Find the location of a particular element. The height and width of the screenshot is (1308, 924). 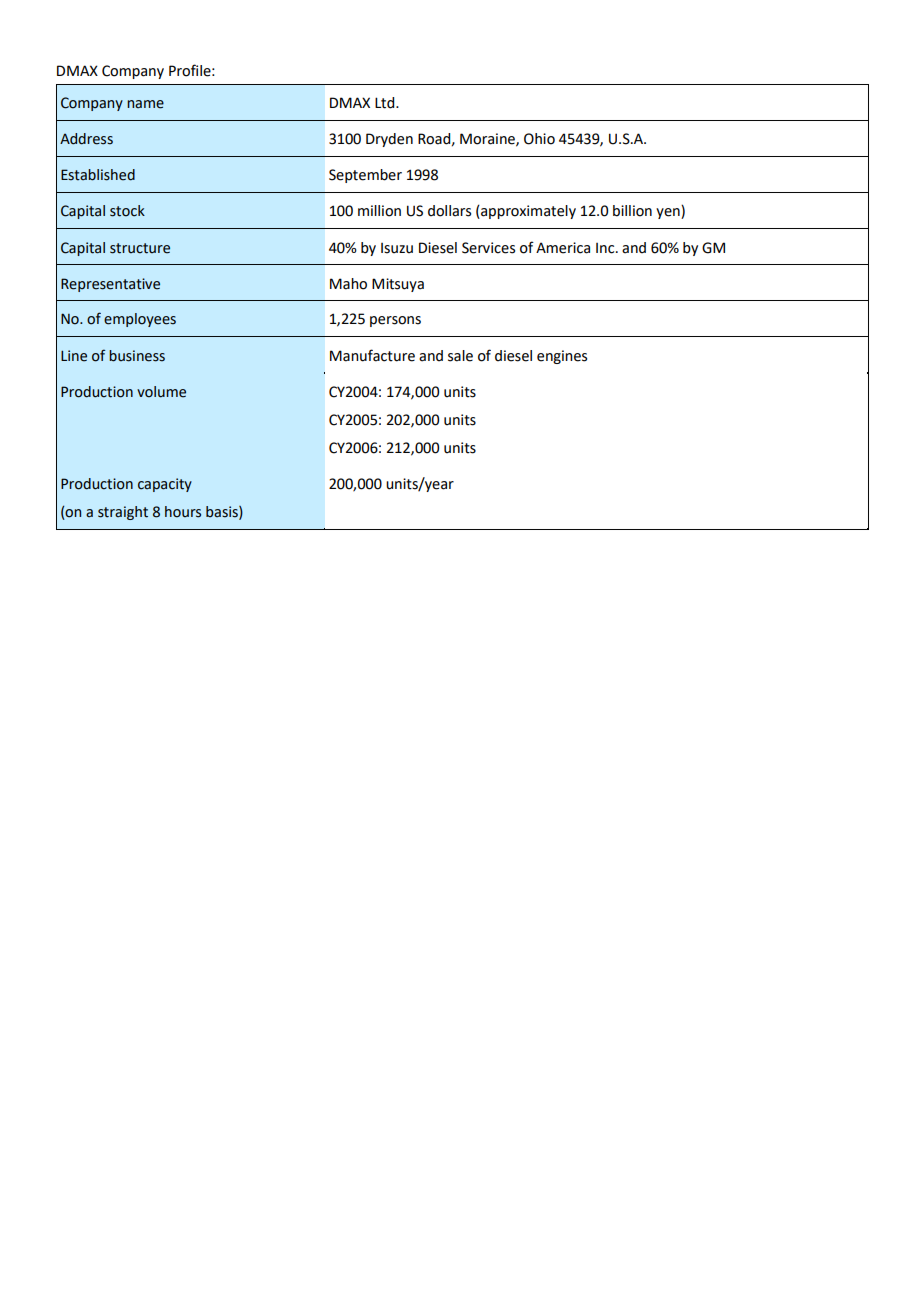

straight is located at coordinates (123, 513).
